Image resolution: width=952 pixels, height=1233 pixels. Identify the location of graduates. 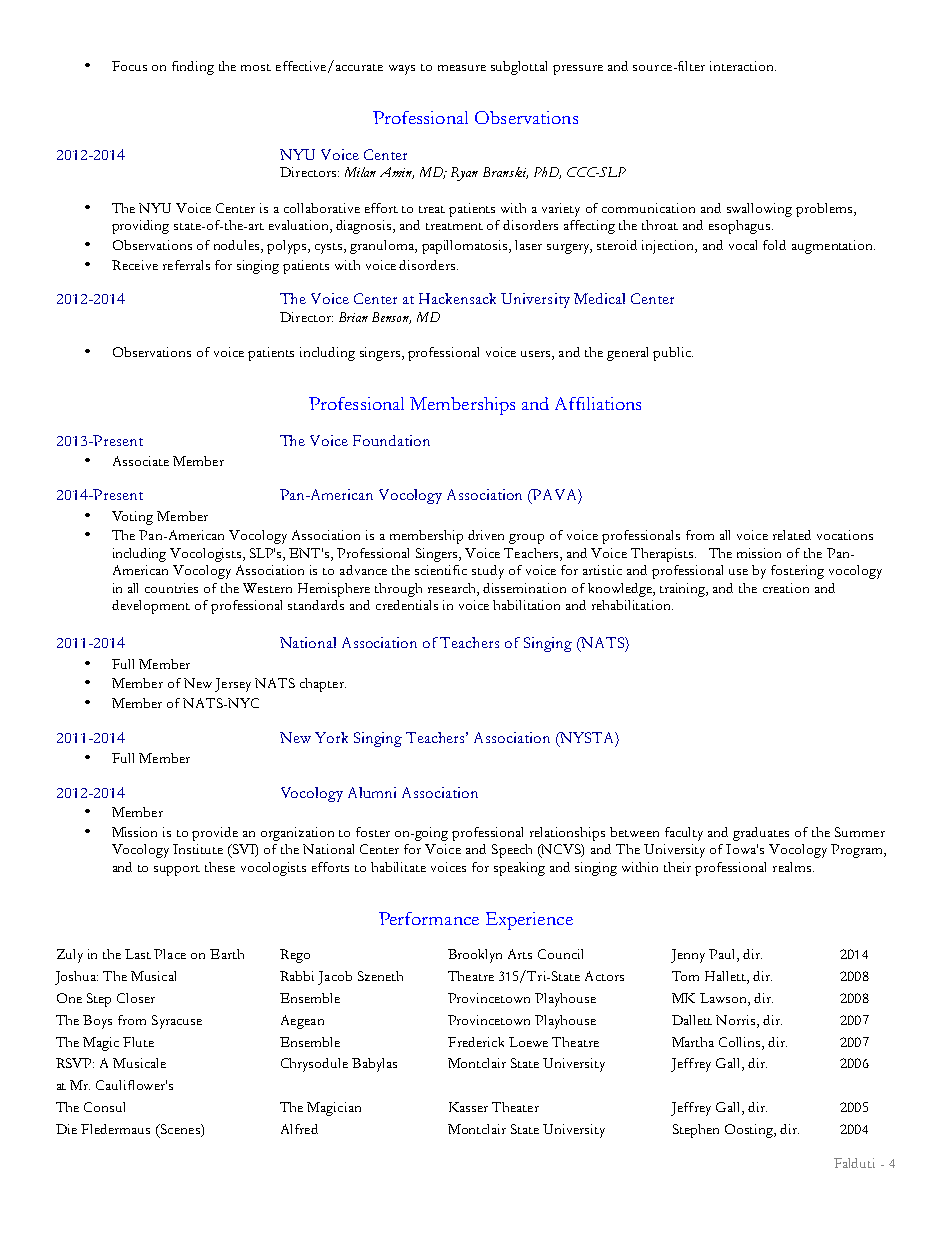
(761, 834).
